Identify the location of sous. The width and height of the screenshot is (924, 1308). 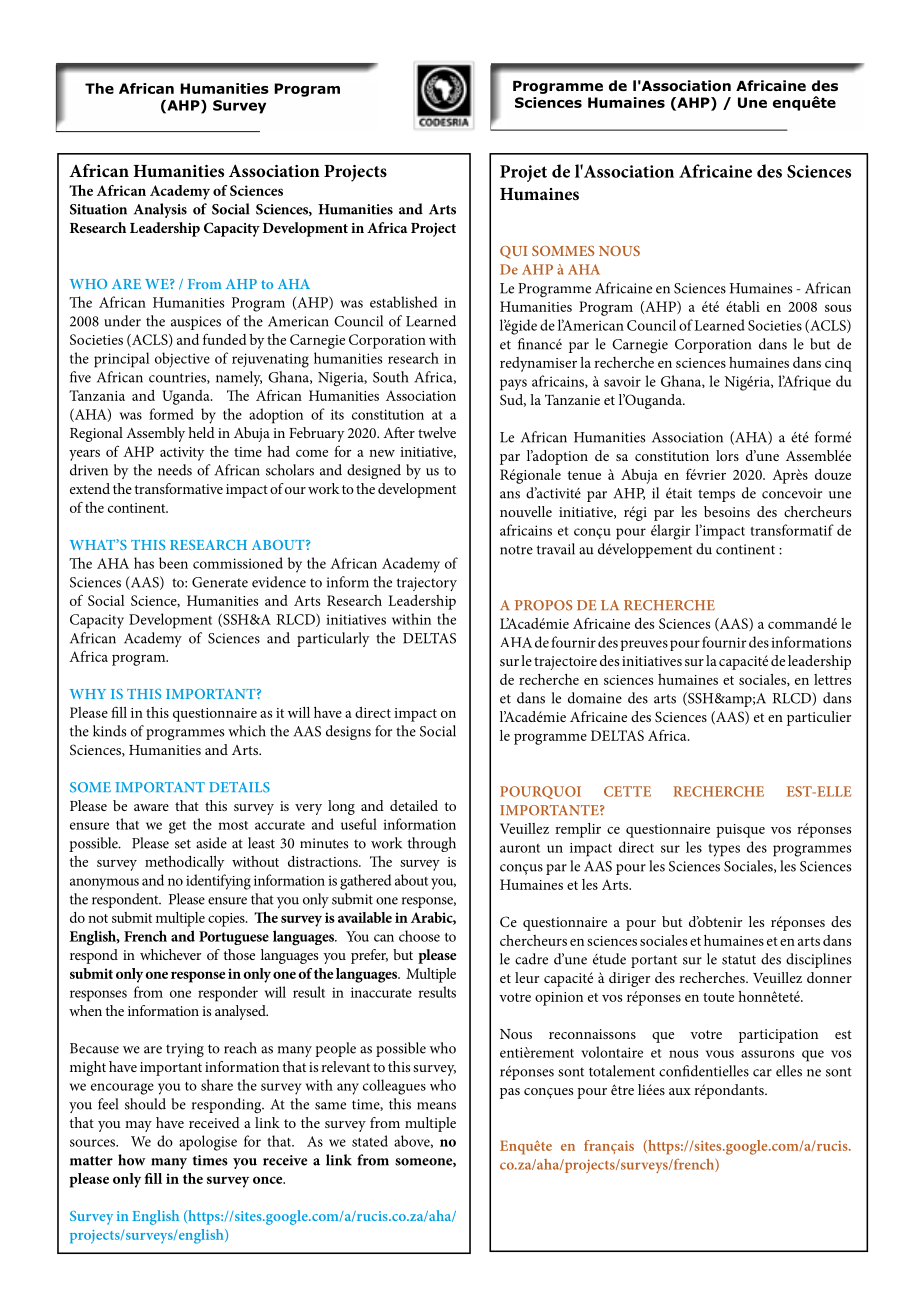
(838, 308).
